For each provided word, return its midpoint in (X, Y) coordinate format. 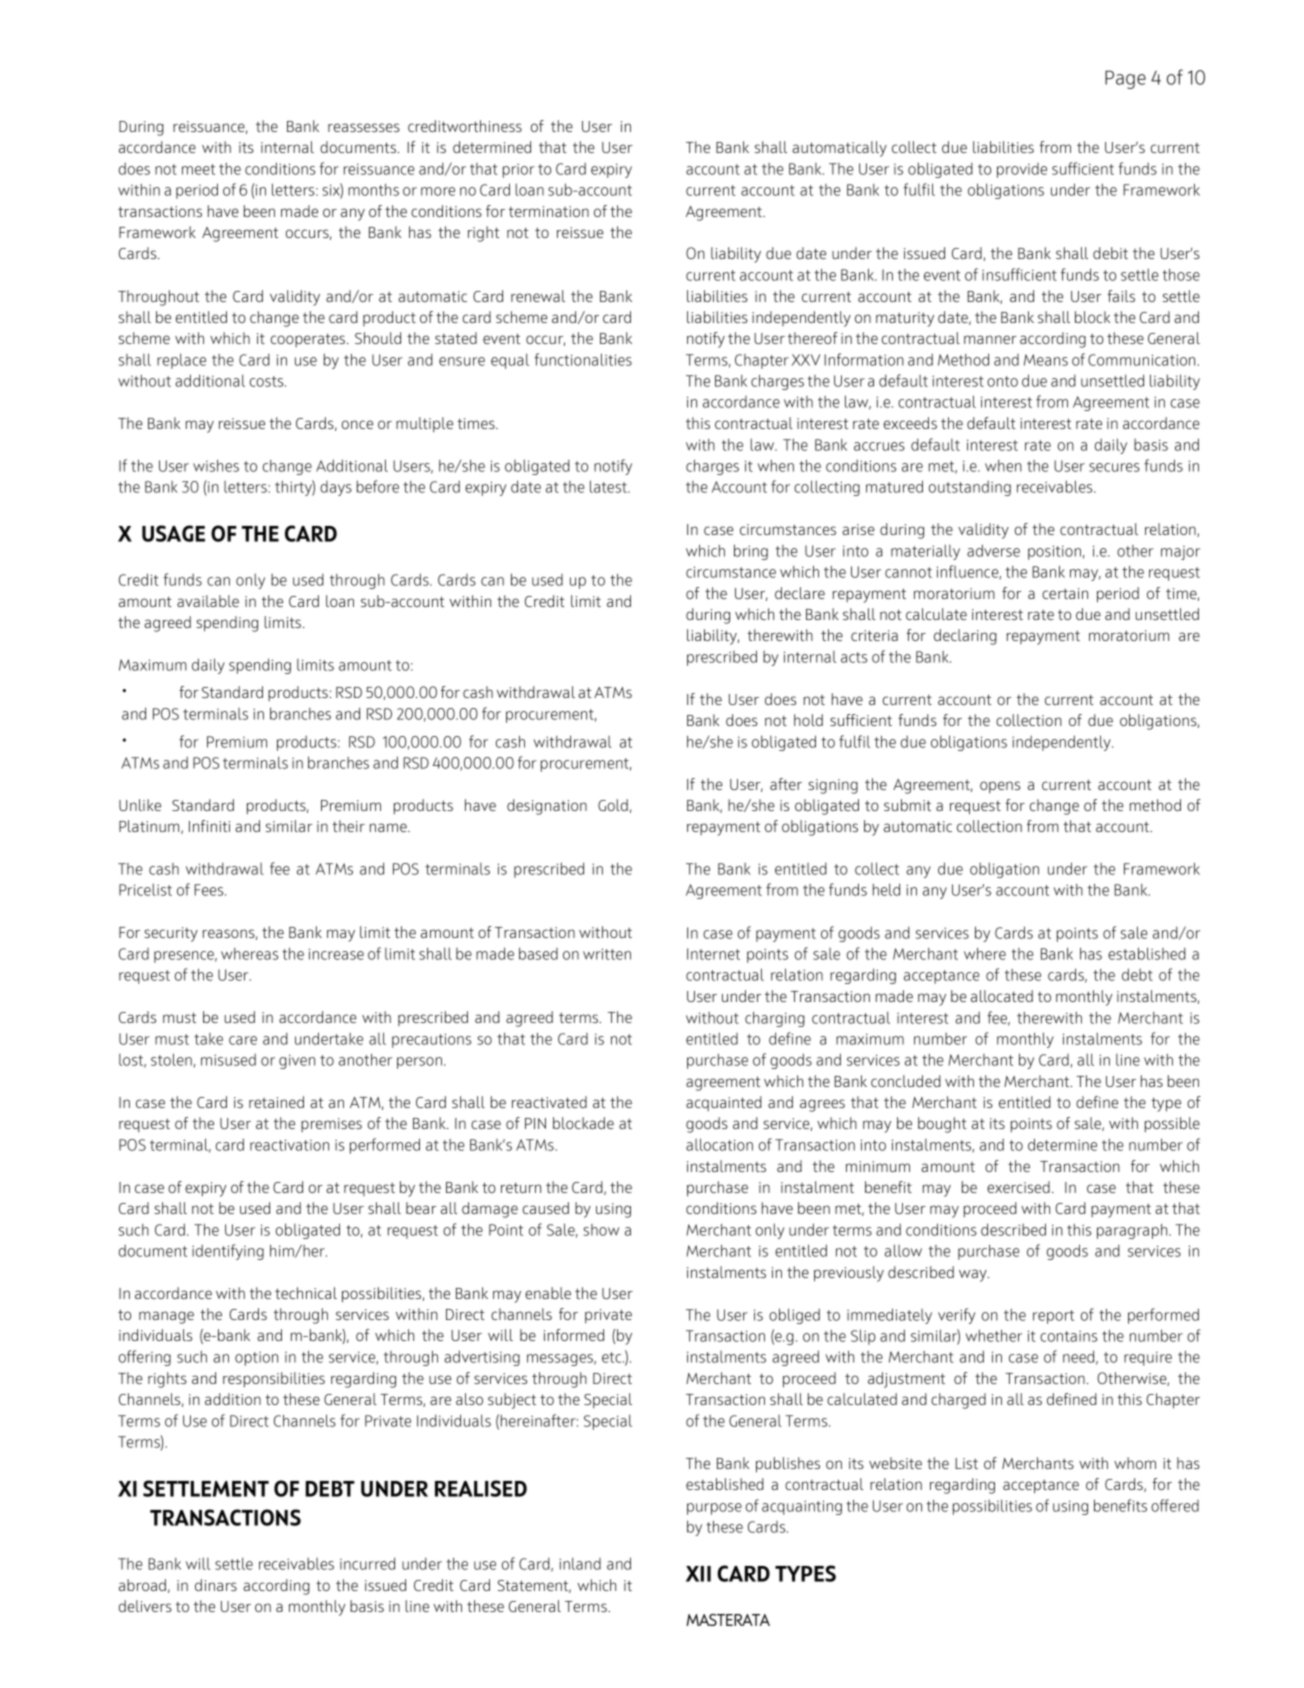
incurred (367, 1563)
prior (519, 171)
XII (698, 1574)
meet (198, 169)
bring (751, 552)
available (208, 601)
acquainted (724, 1103)
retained (276, 1102)
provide (1022, 170)
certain (1065, 593)
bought (942, 1125)
